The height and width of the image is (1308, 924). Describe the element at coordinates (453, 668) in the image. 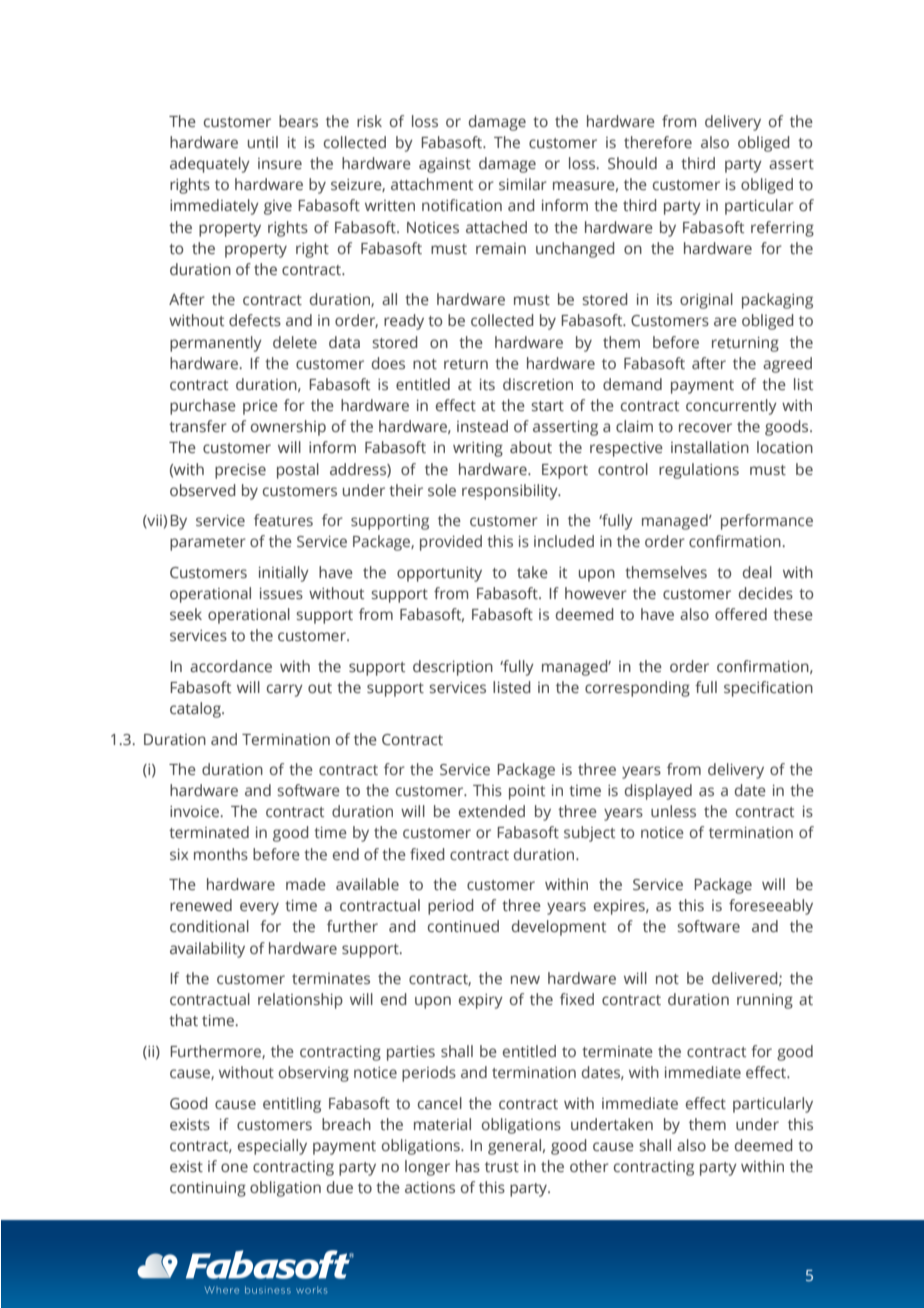

I see `description` at that location.
